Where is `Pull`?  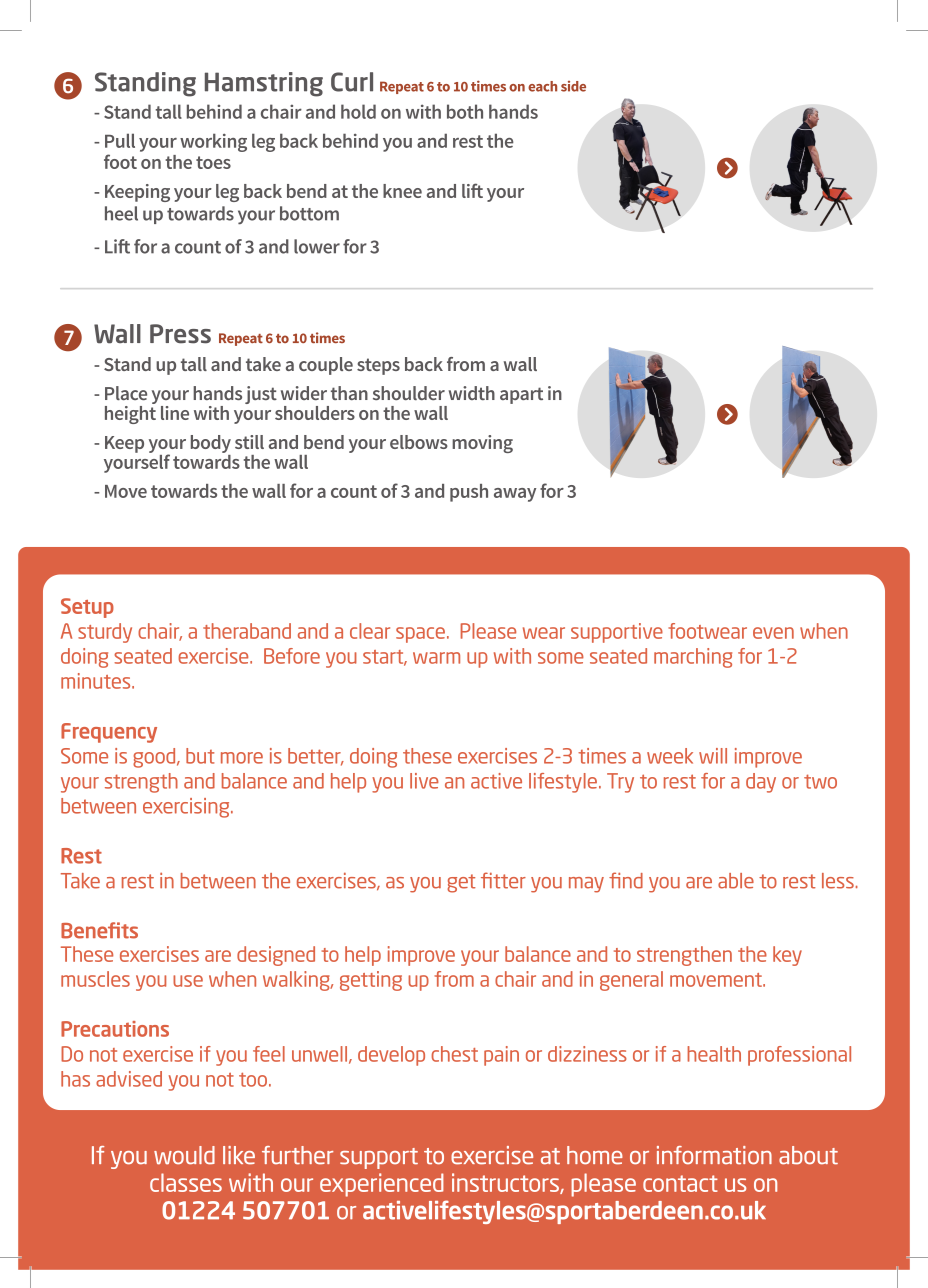 Pull is located at coordinates (120, 140).
